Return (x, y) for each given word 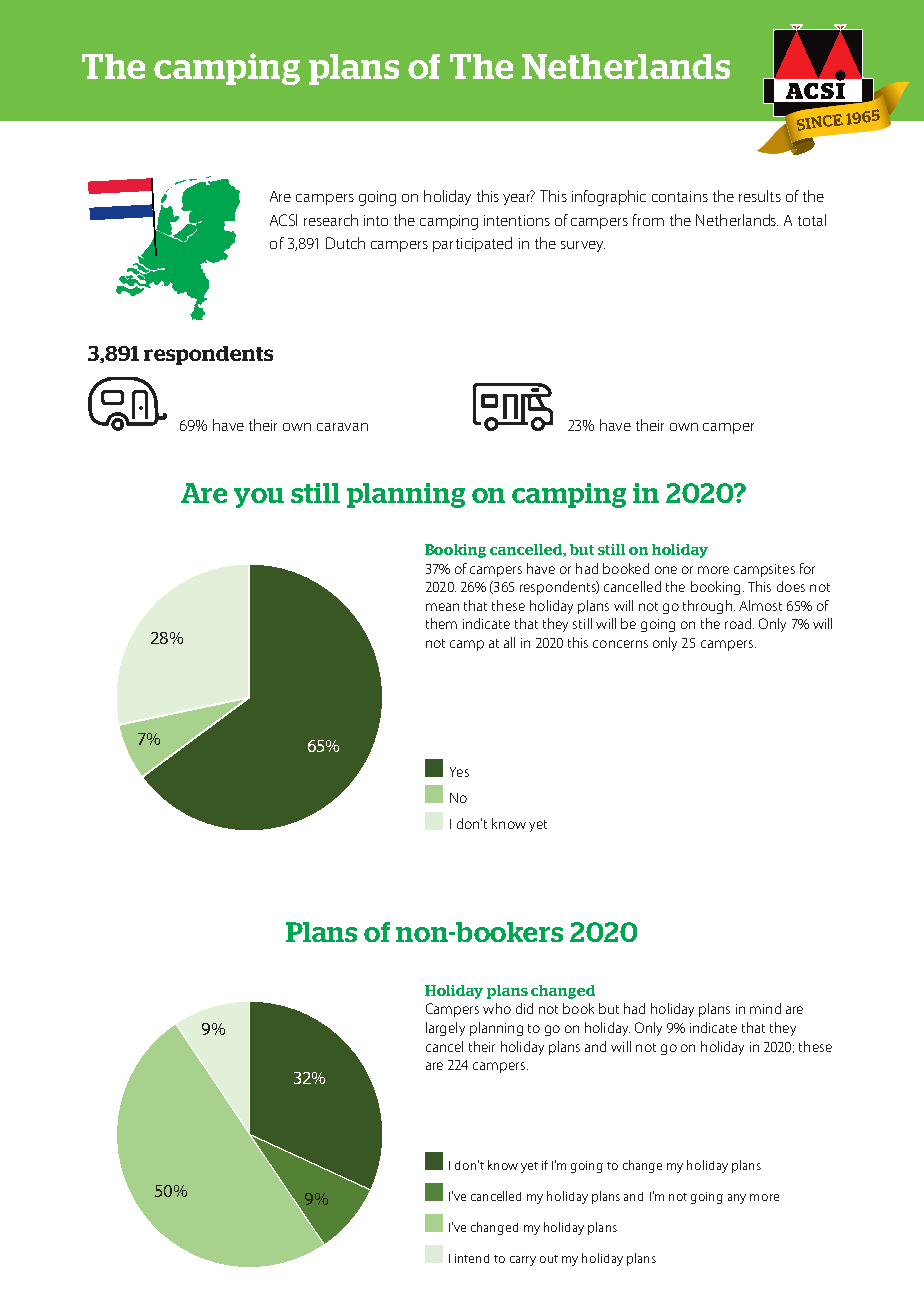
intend (472, 1258)
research (331, 220)
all (509, 642)
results (760, 196)
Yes (459, 772)
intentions (517, 220)
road (739, 623)
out (549, 1259)
